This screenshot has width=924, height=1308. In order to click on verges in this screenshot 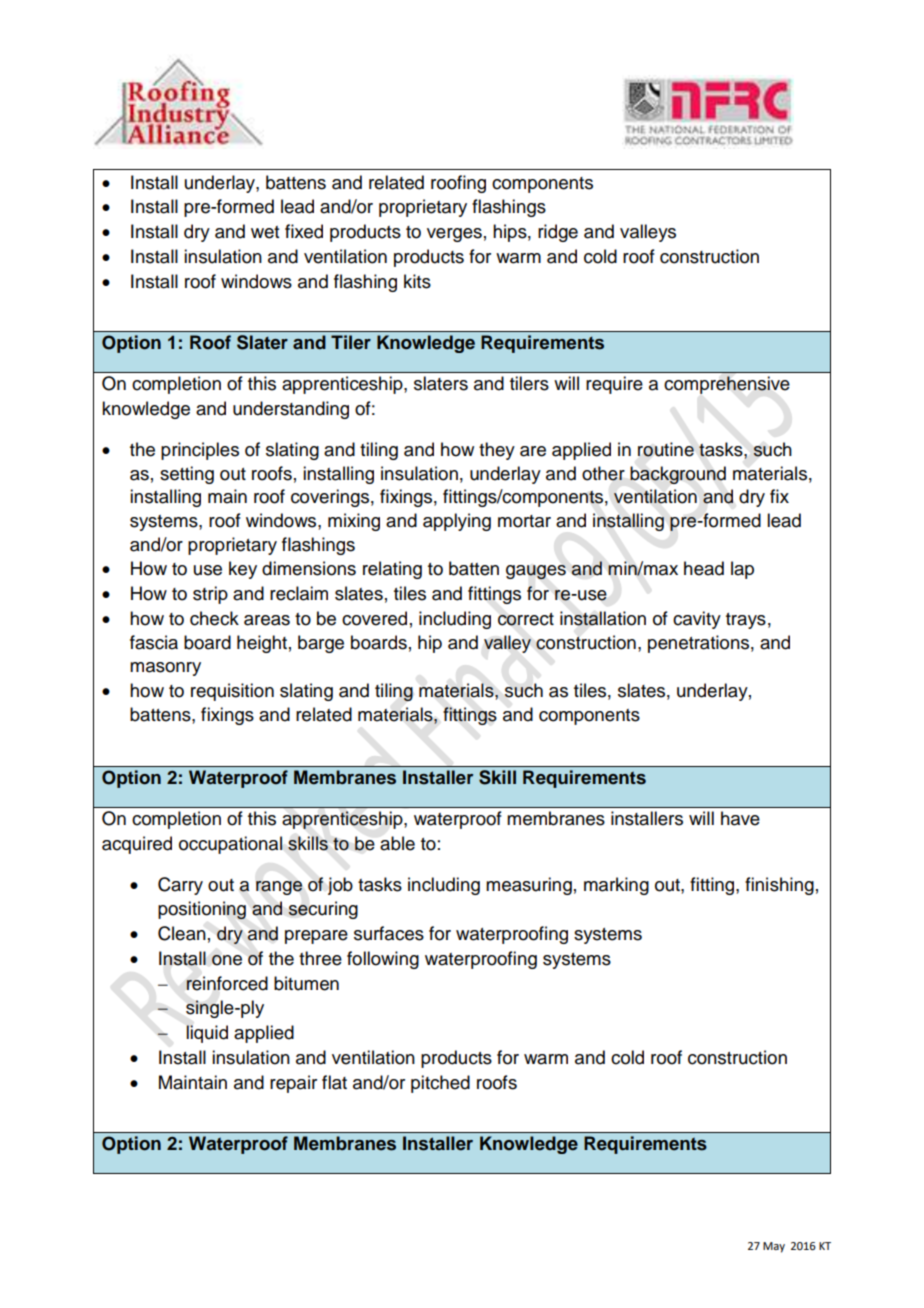, I will do `click(454, 235)`.
